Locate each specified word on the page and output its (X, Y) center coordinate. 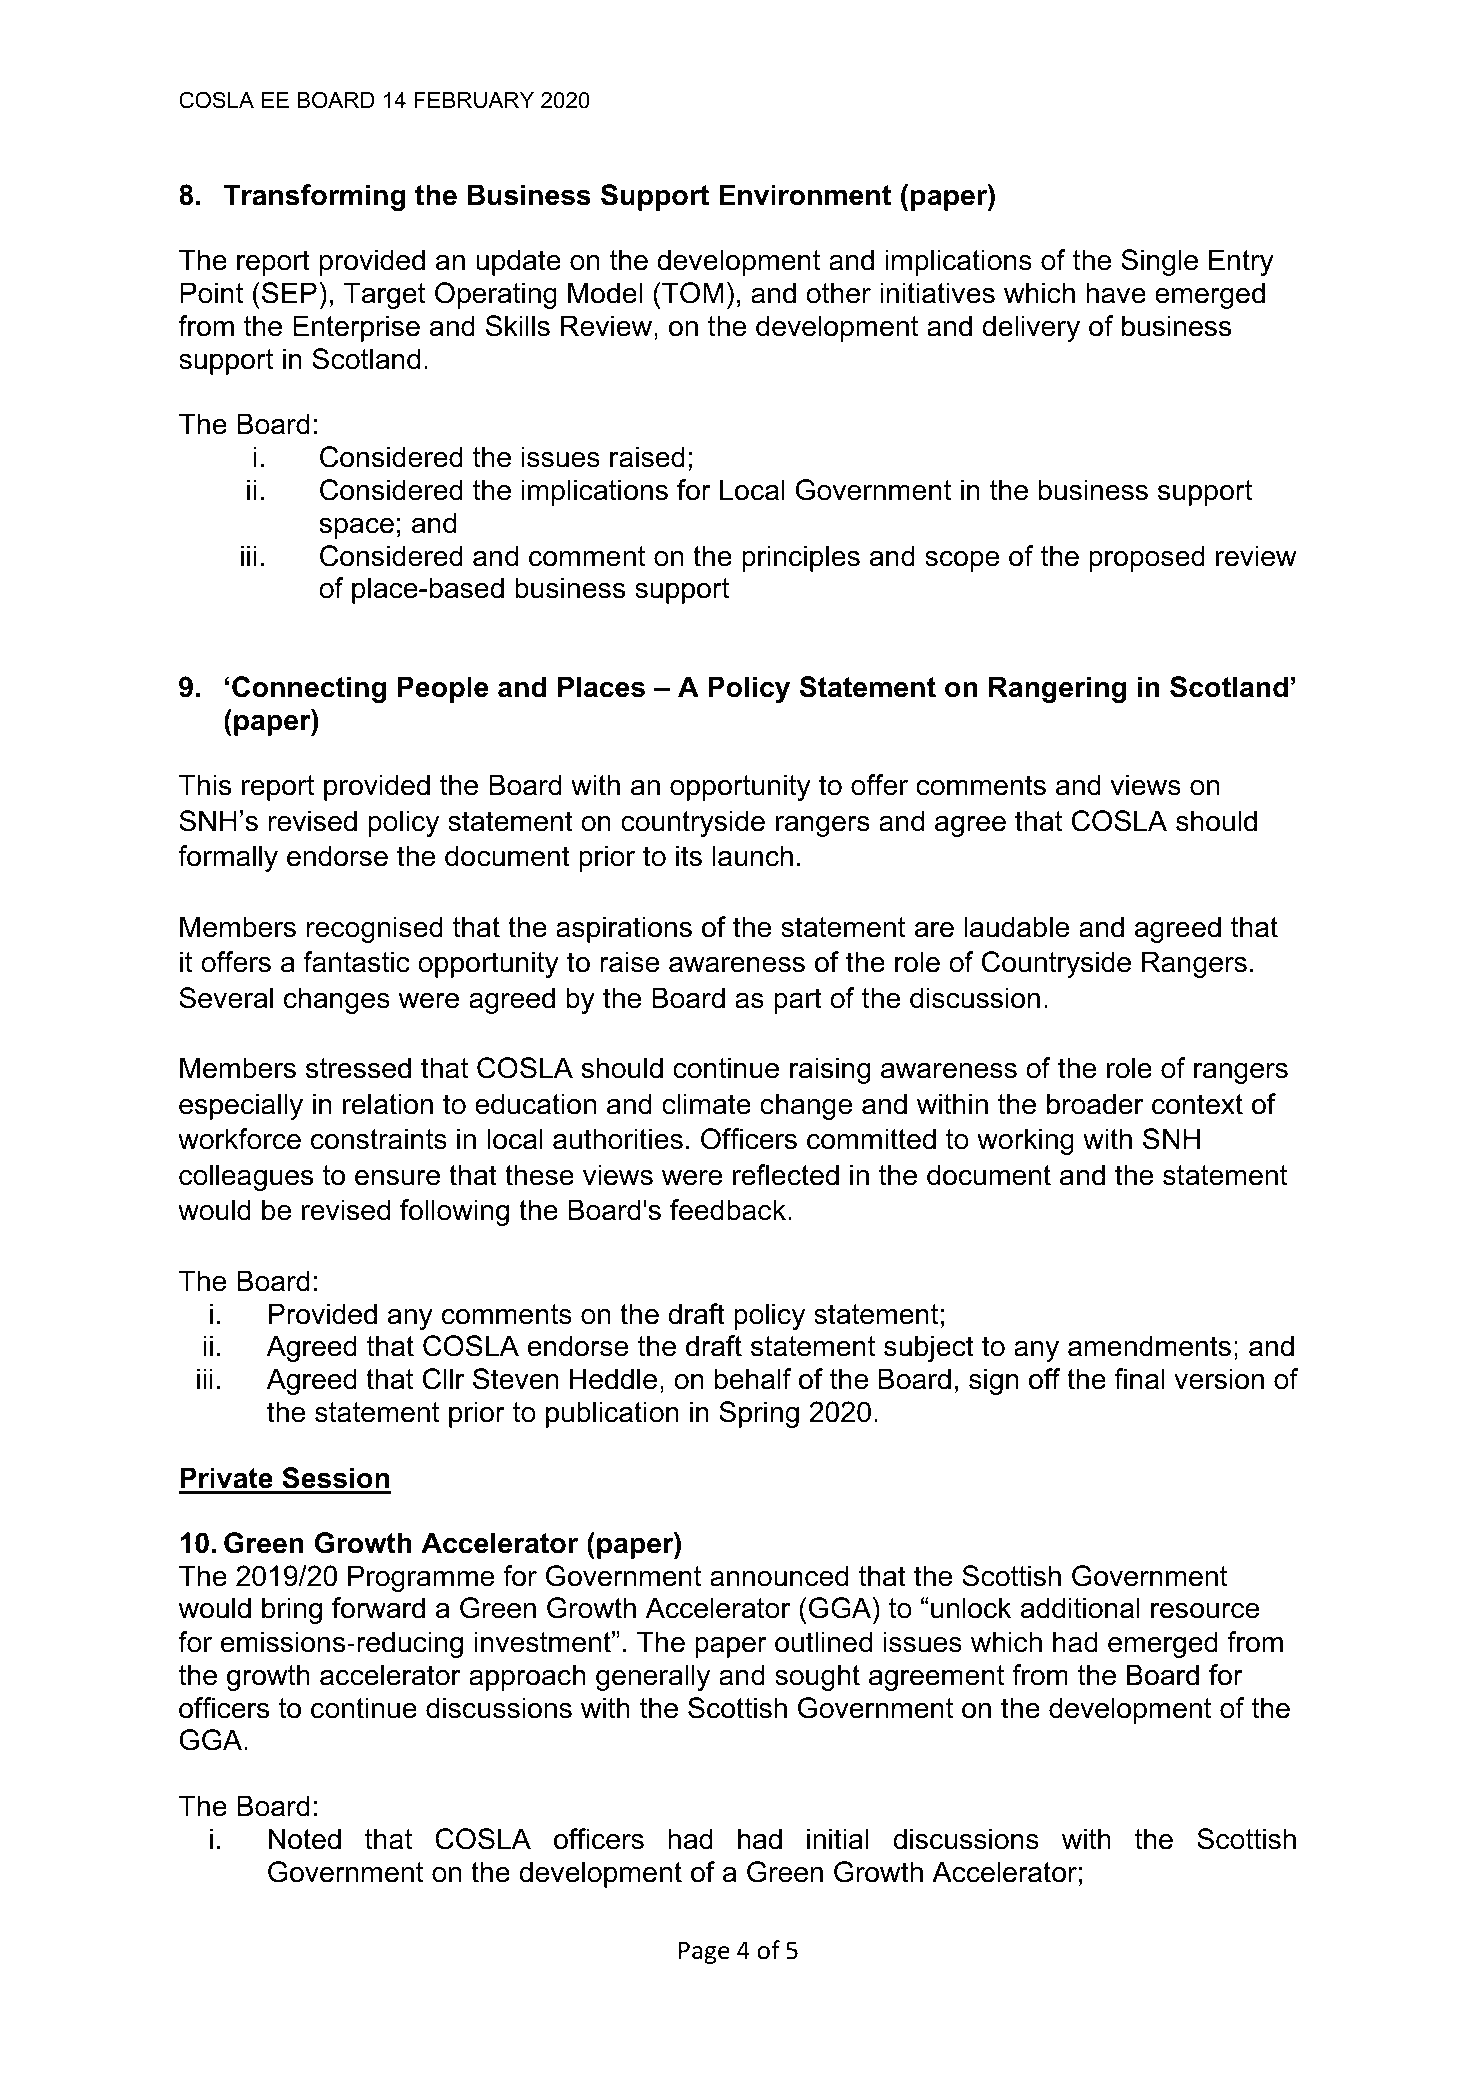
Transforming (314, 197)
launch (753, 856)
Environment (805, 195)
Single (1159, 262)
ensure (397, 1178)
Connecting (309, 689)
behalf (753, 1379)
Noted (305, 1839)
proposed (1147, 558)
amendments (1149, 1346)
